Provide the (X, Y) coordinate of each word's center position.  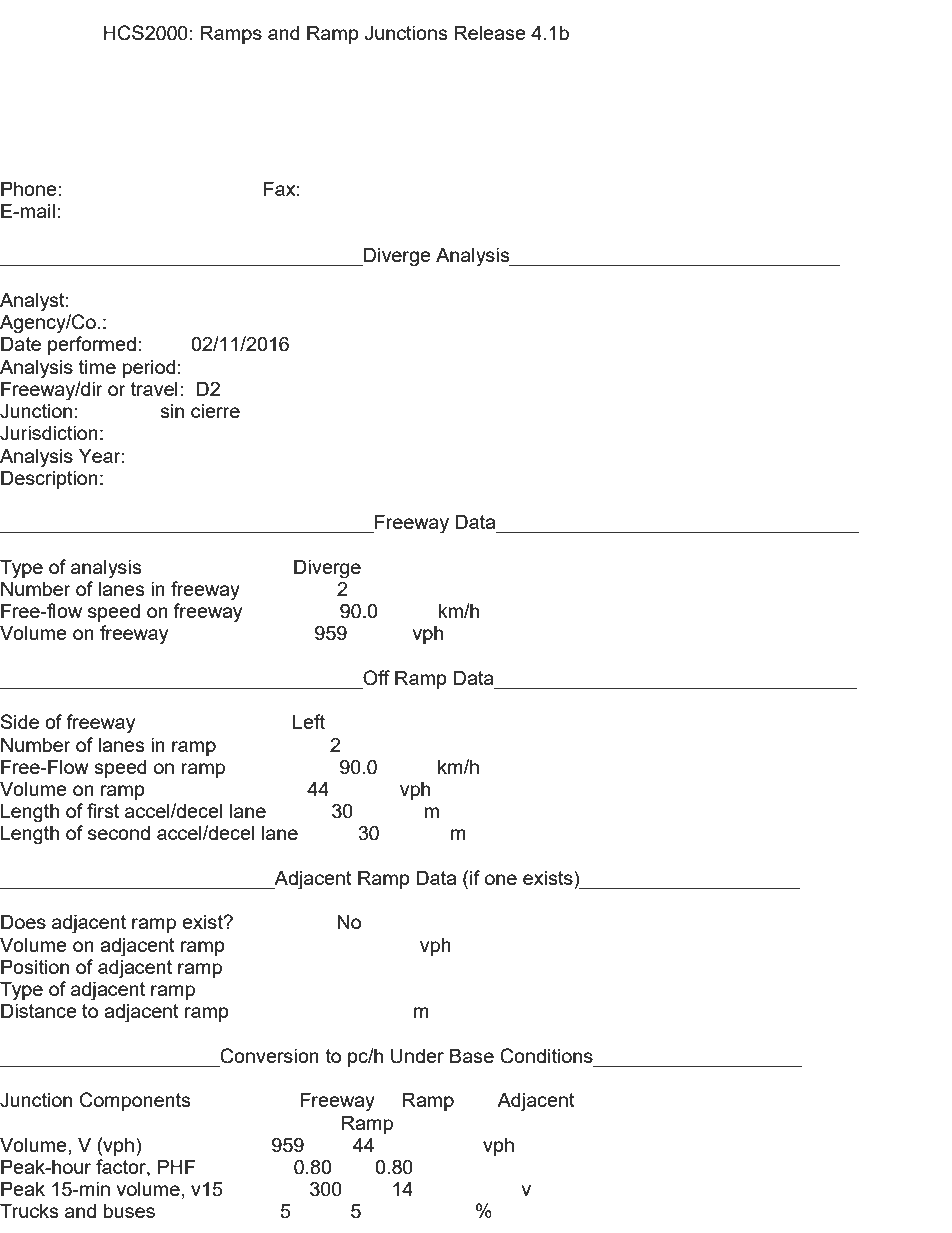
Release (490, 32)
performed (92, 345)
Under (417, 1056)
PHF (176, 1166)
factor (122, 1168)
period (149, 368)
